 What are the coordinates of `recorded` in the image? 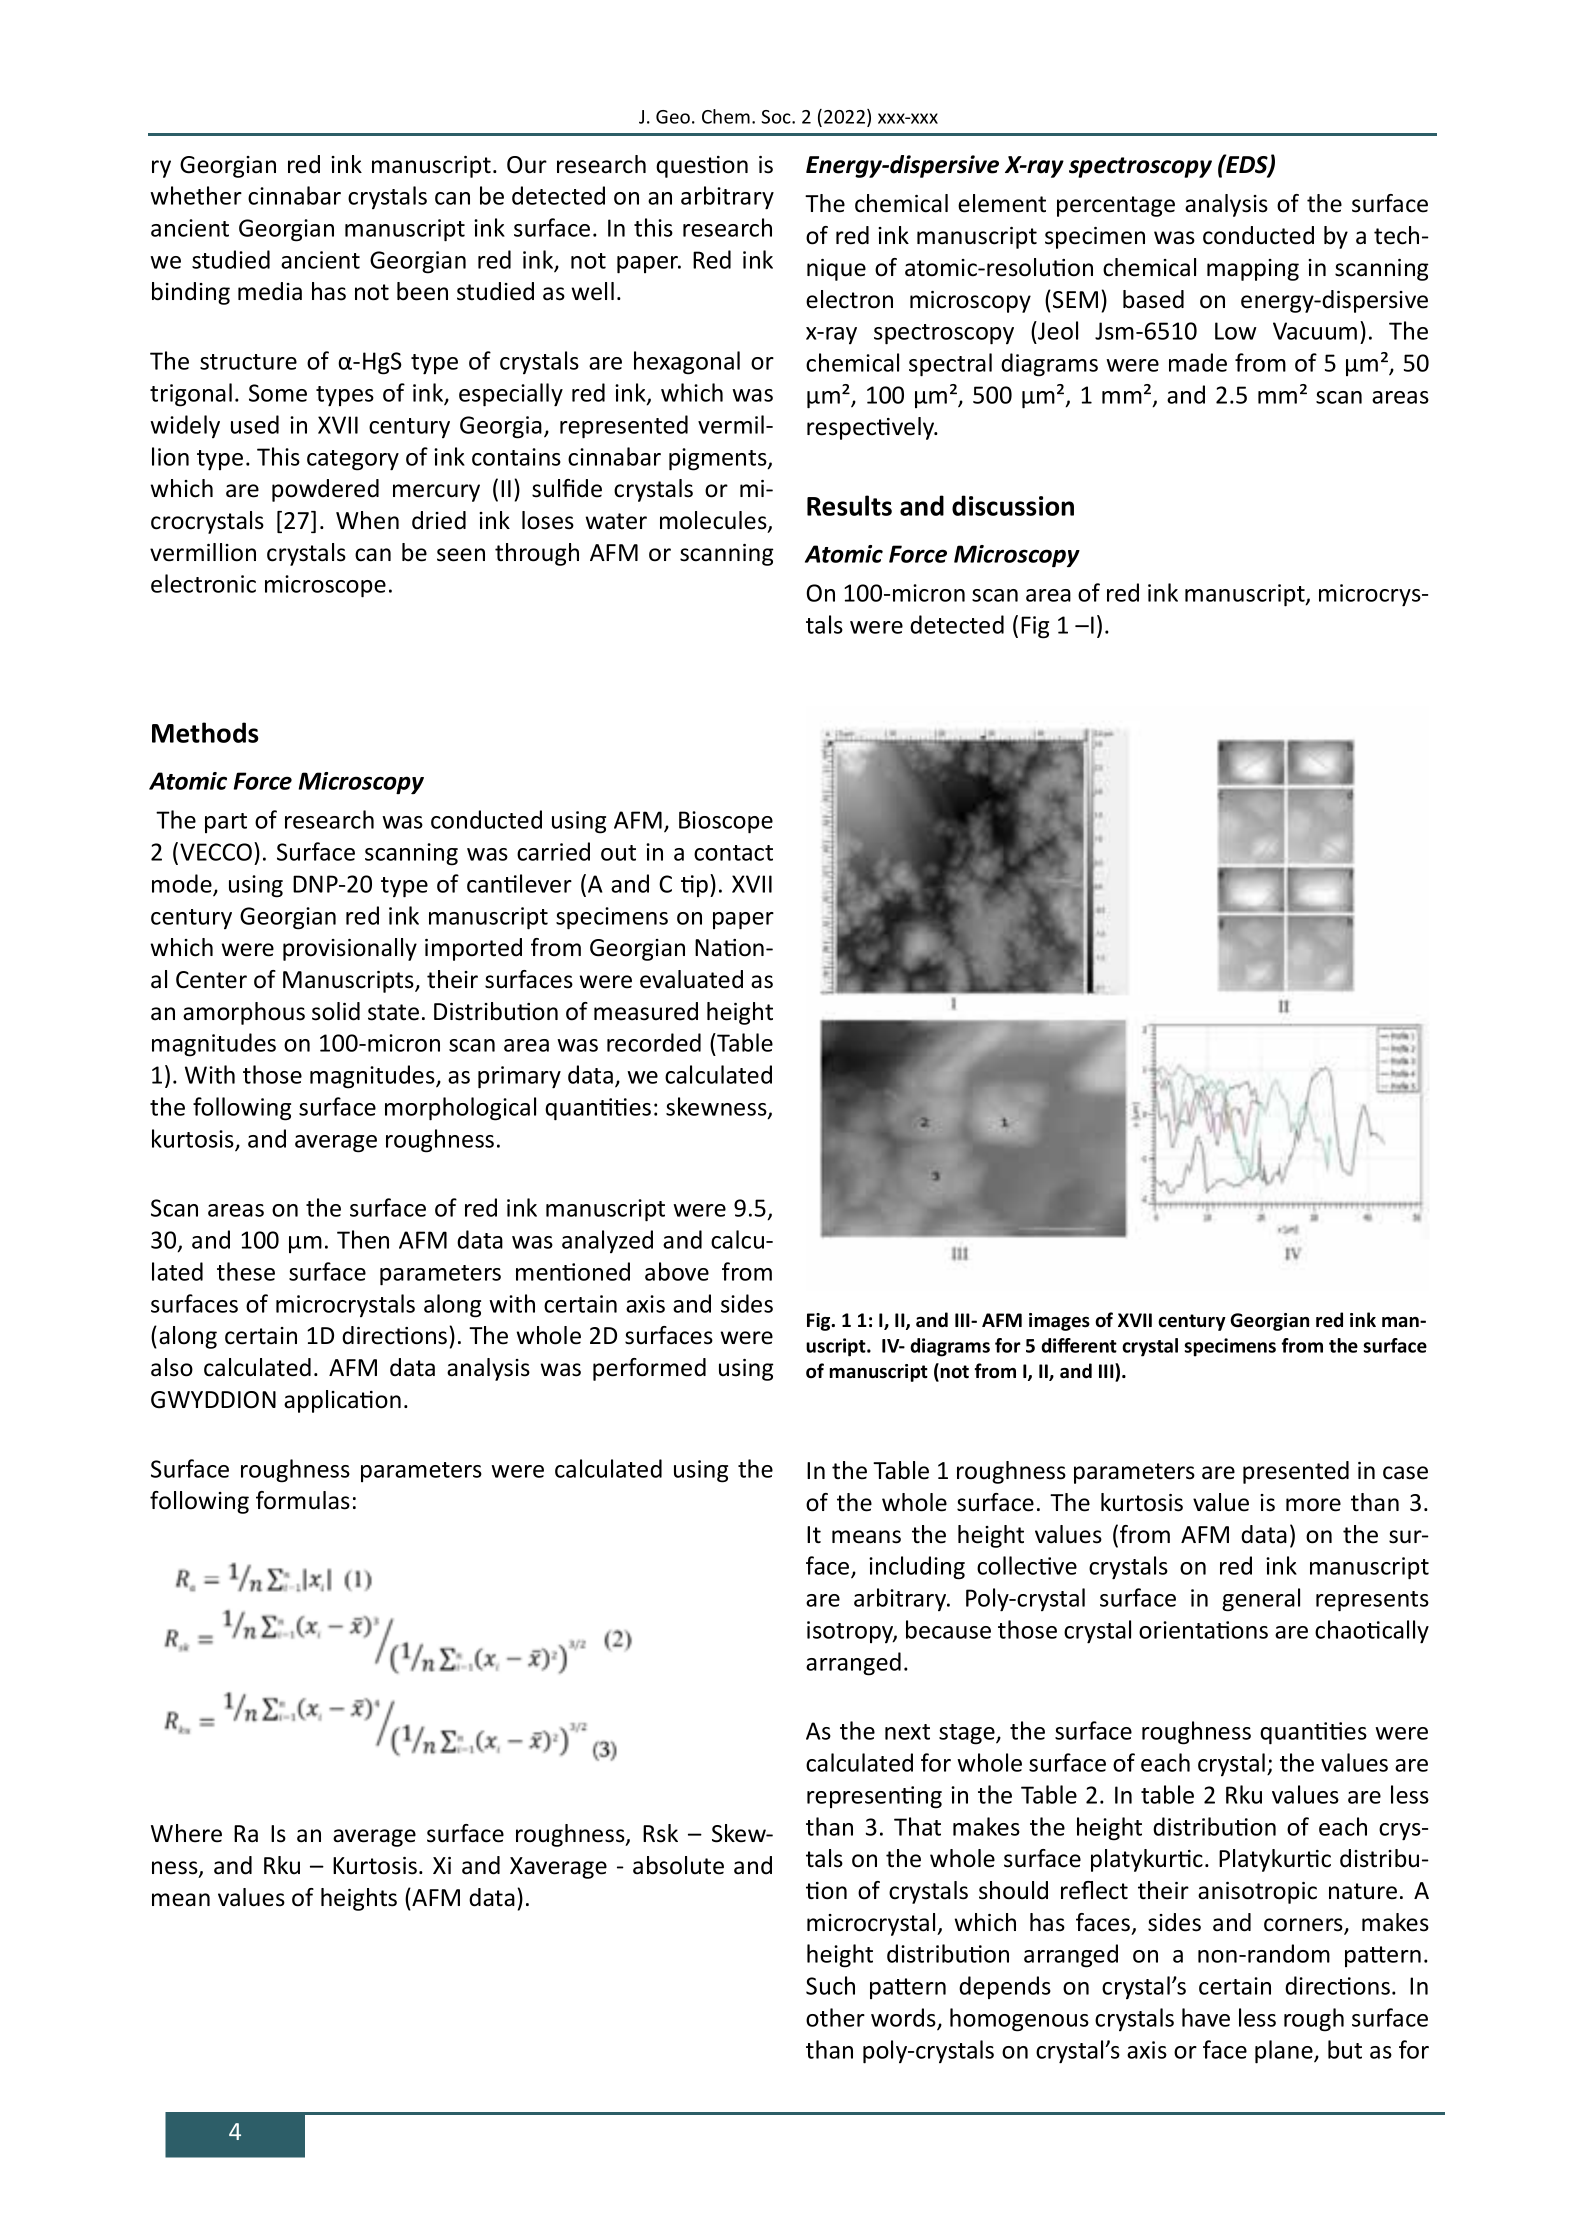 It's located at (654, 1042).
